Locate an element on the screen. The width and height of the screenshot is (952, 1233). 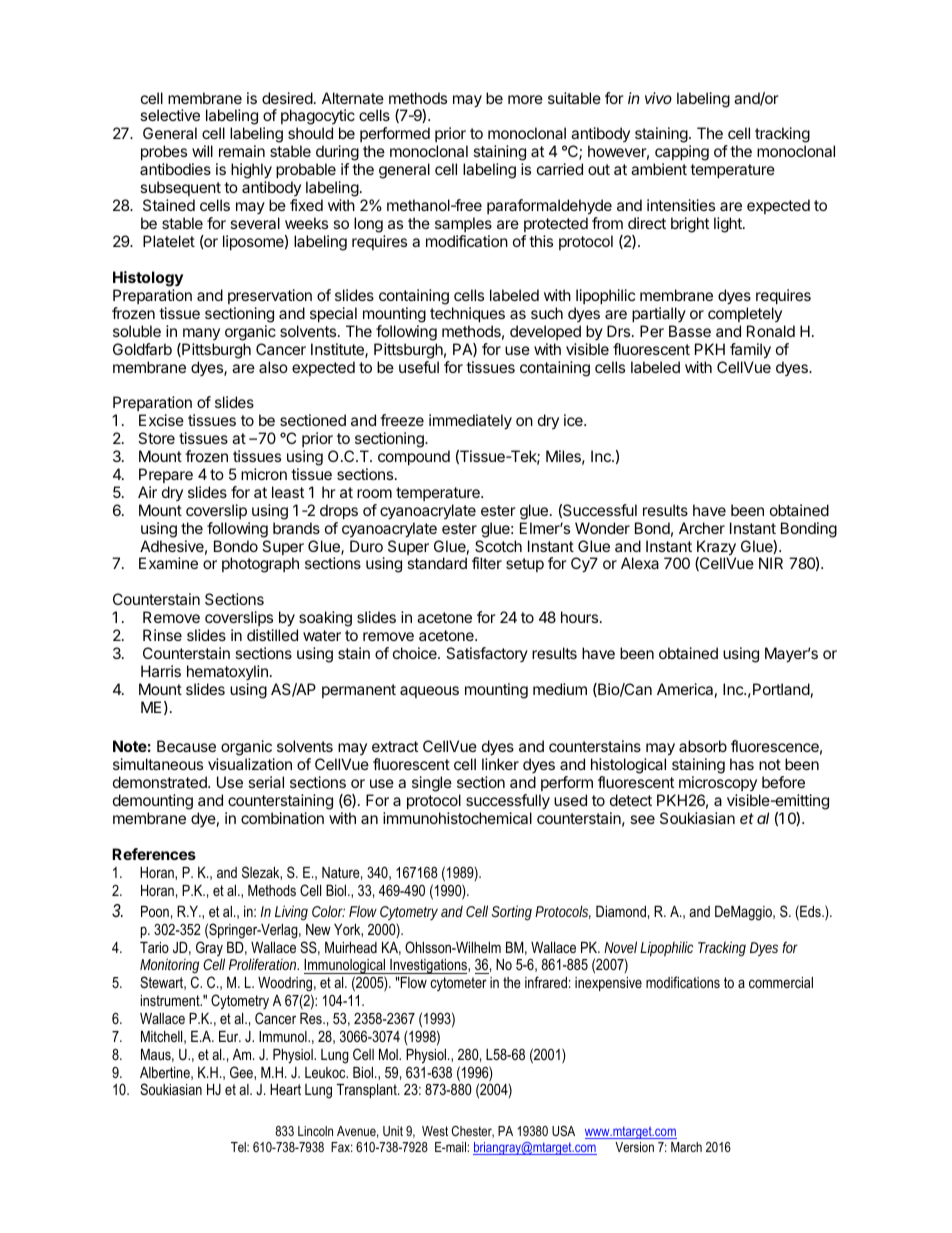
Sorting is located at coordinates (511, 913).
